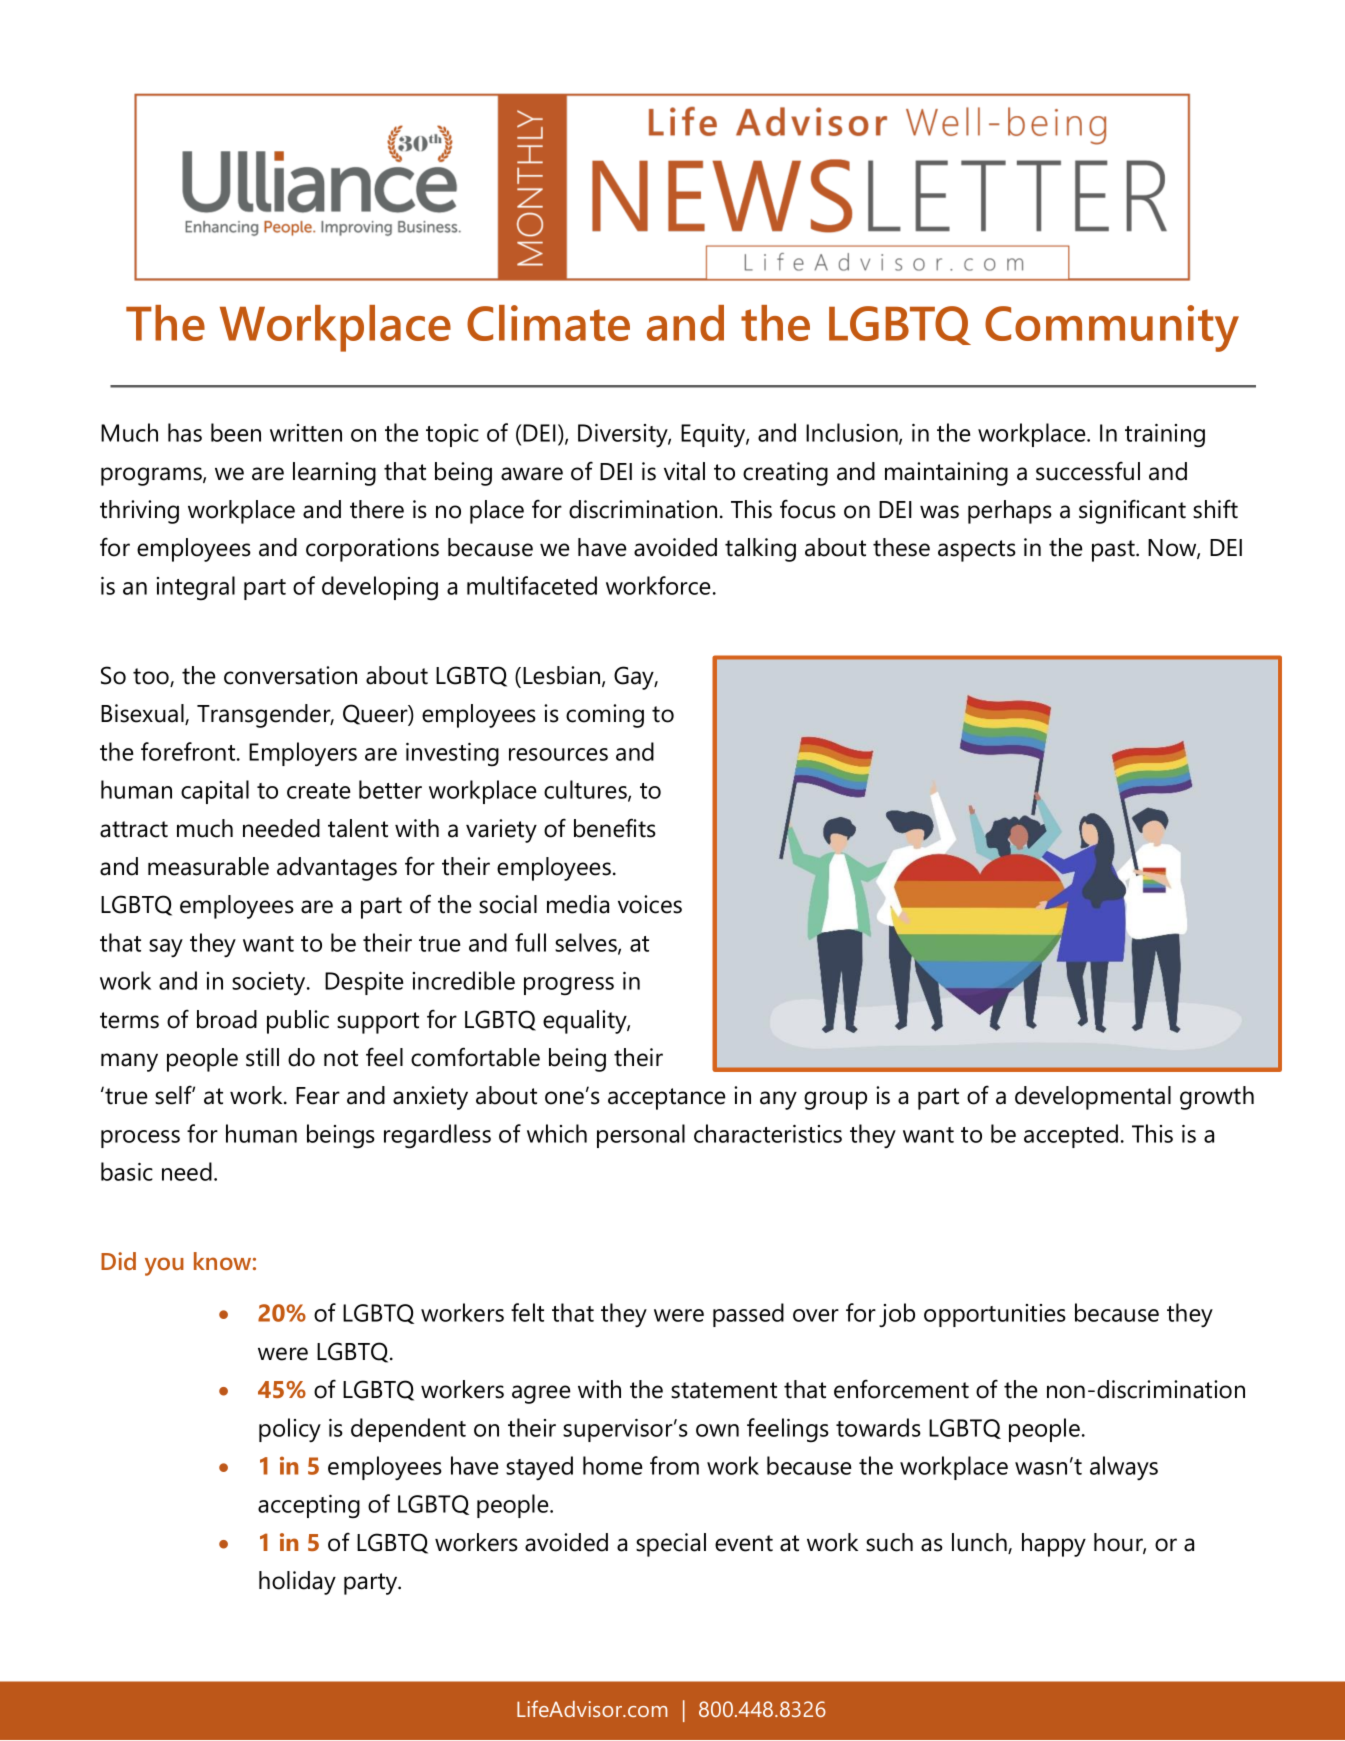  I want to click on Community, so click(1112, 328).
